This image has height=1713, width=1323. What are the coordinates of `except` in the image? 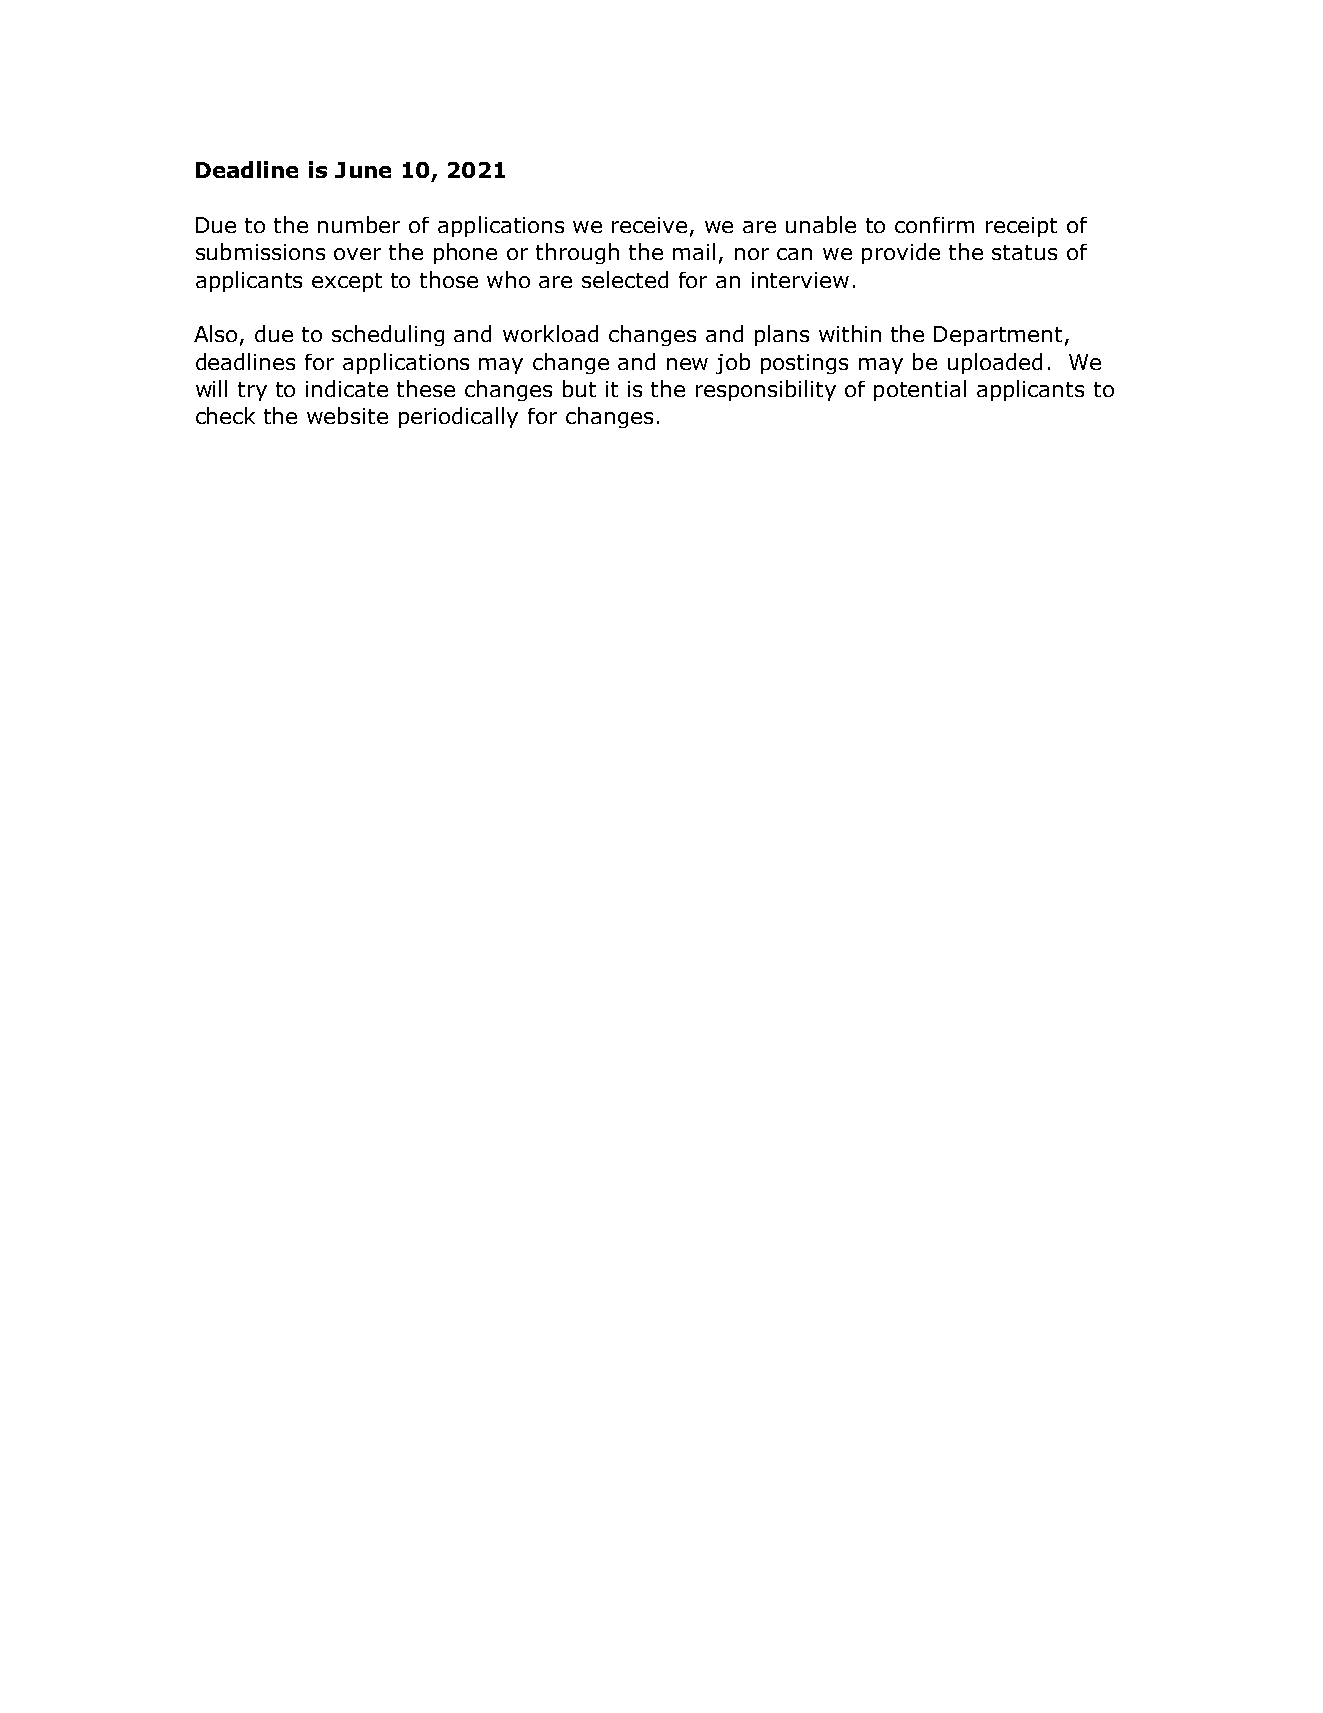 It's located at (347, 282).
